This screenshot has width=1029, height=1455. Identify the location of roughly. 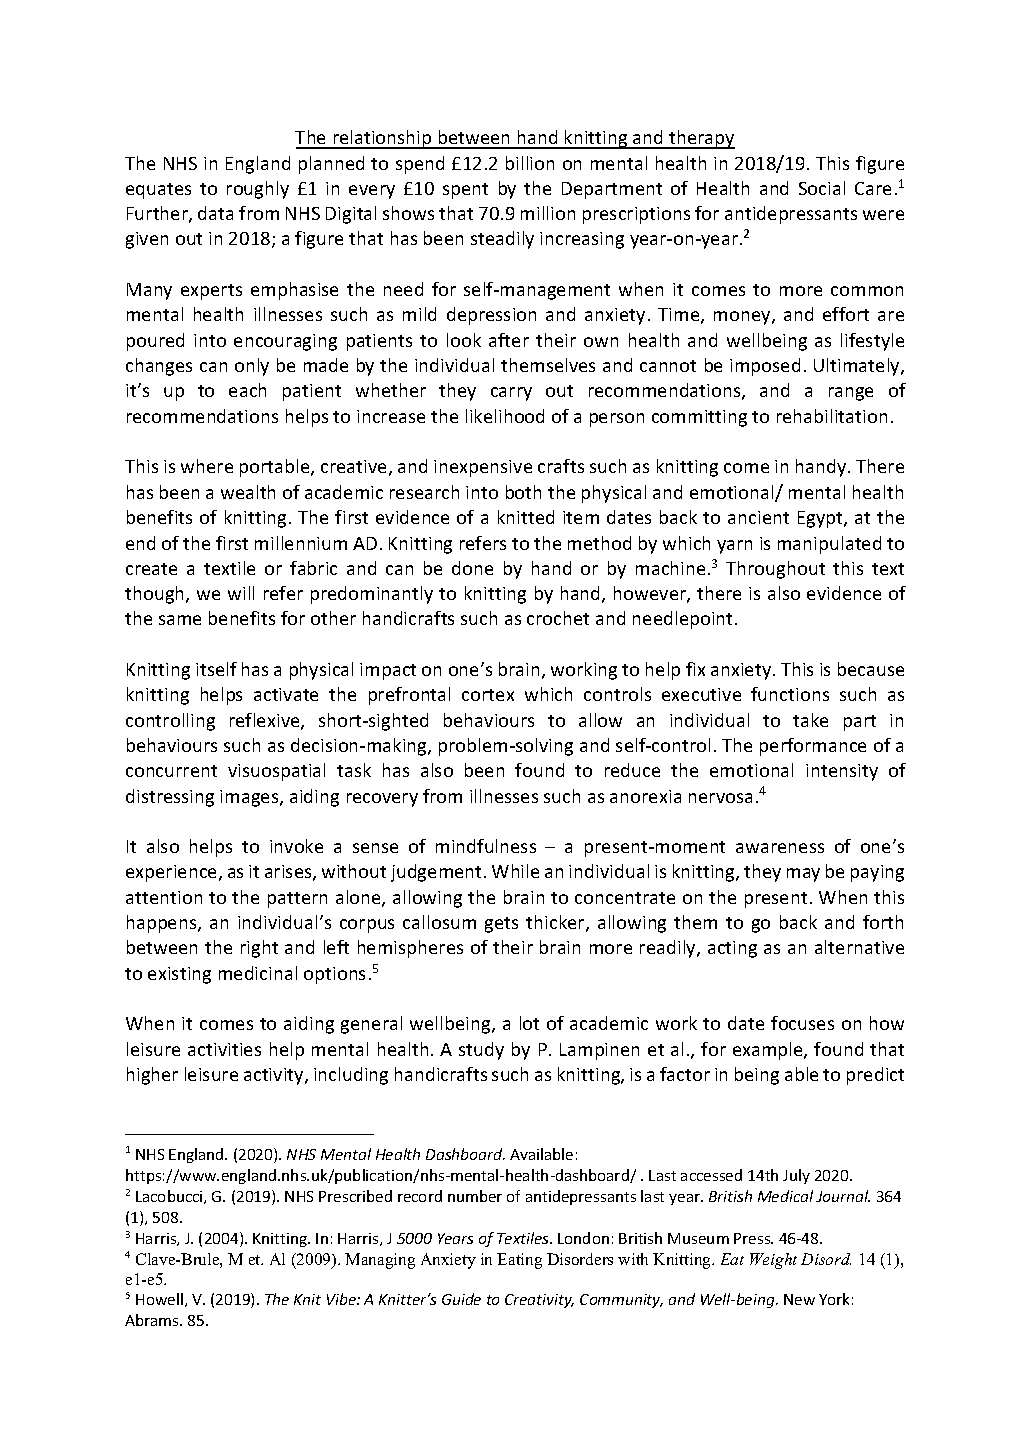
(258, 190).
